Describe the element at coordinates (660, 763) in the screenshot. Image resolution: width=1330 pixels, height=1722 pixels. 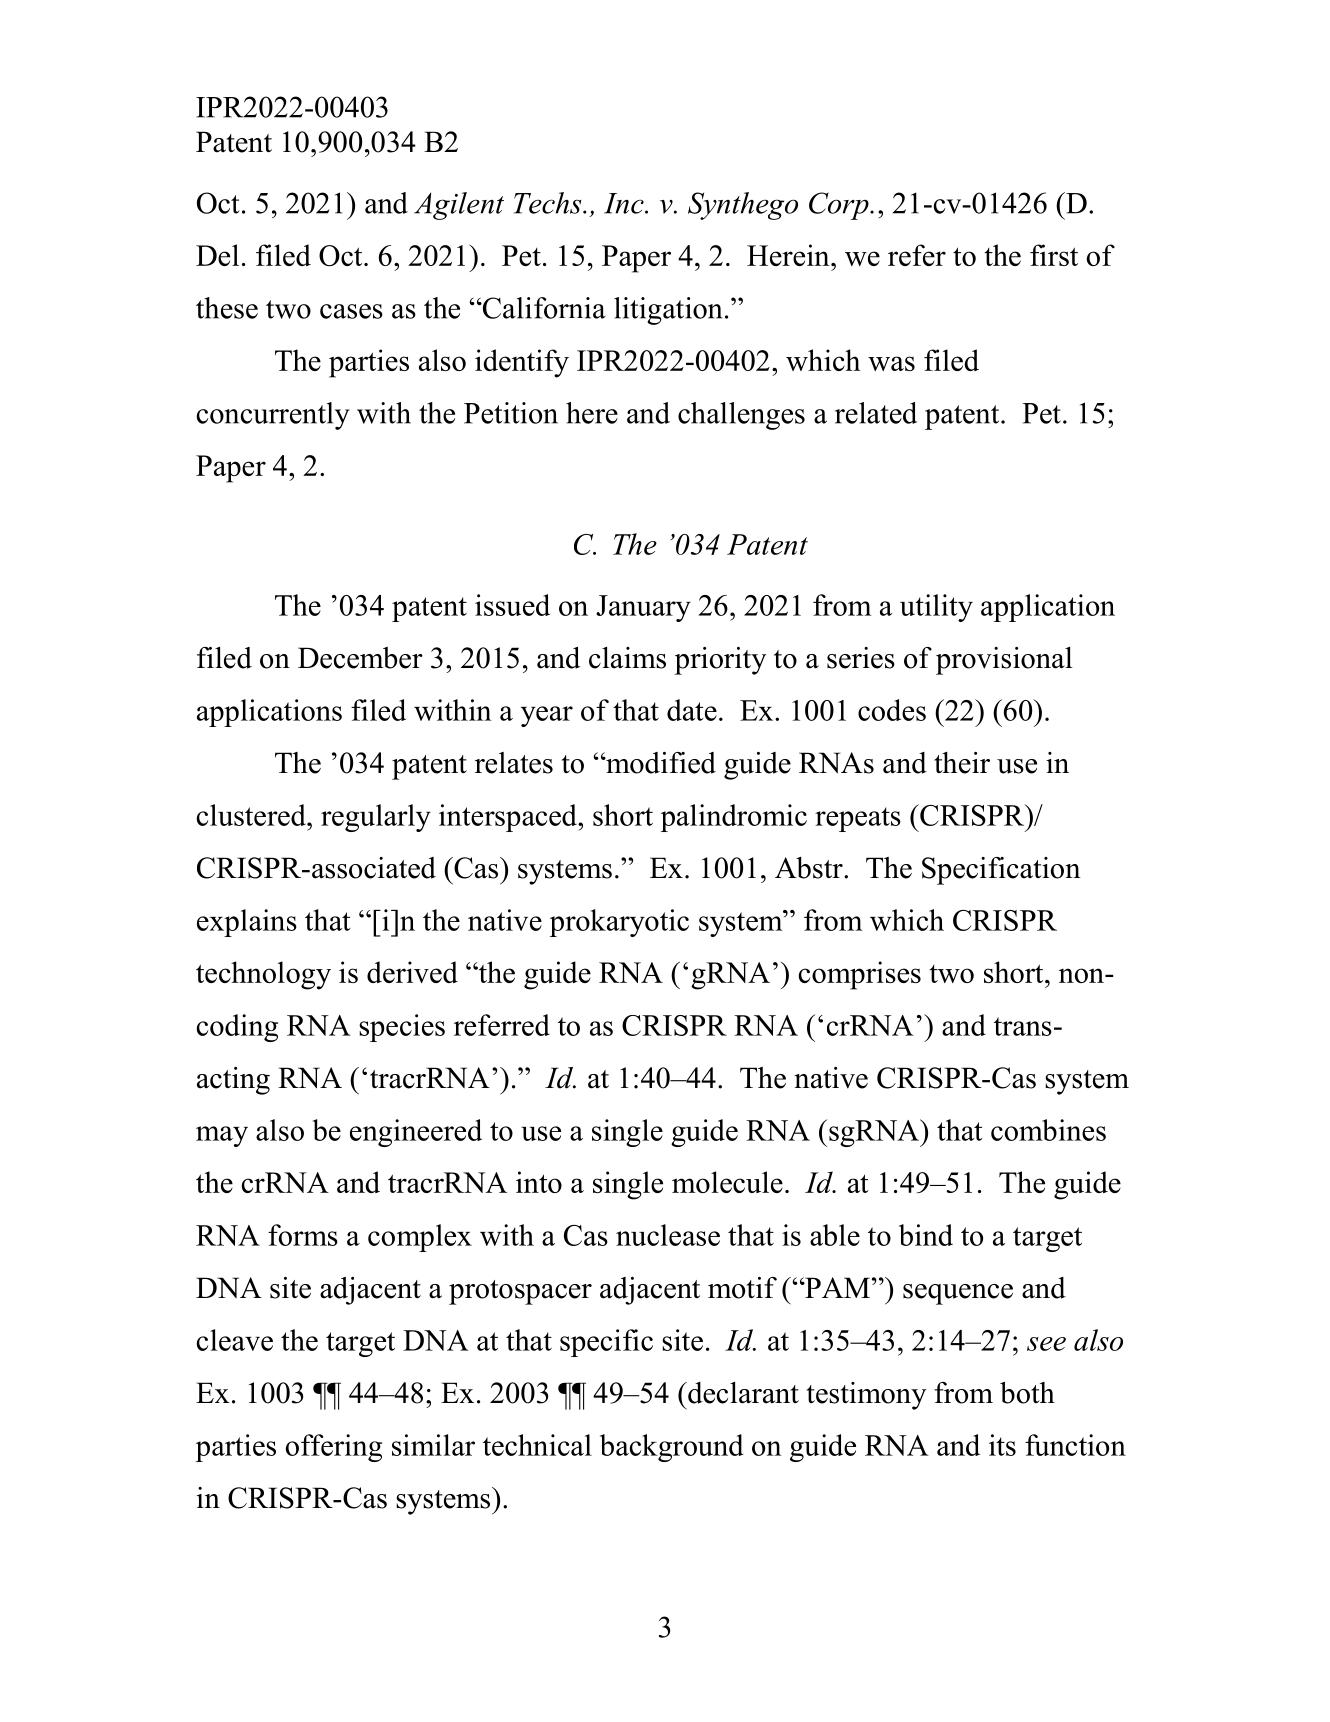
I see `modified` at that location.
